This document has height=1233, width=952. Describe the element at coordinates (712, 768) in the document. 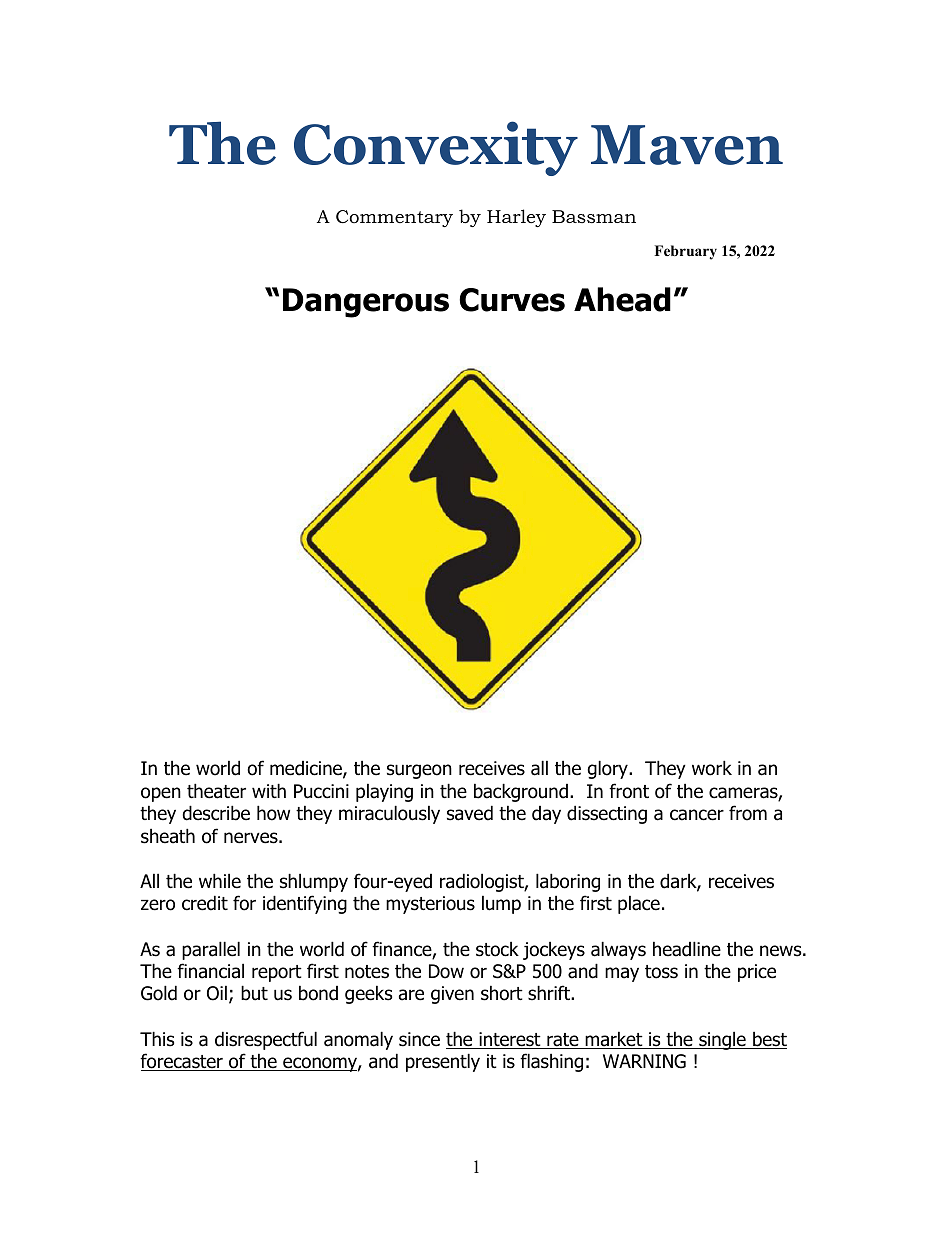

I see `work` at that location.
